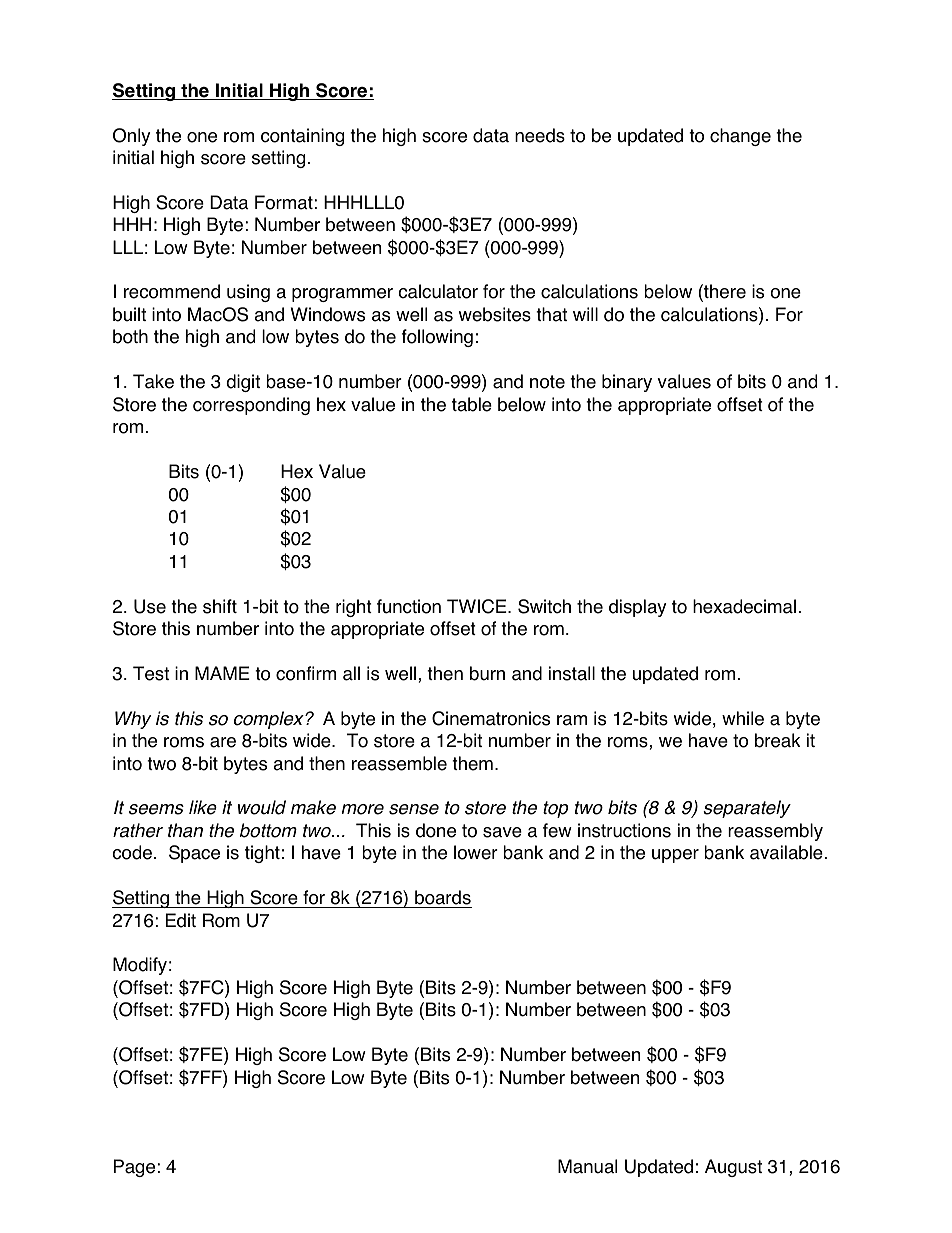 This screenshot has height=1233, width=952. What do you see at coordinates (740, 137) in the screenshot?
I see `change` at bounding box center [740, 137].
